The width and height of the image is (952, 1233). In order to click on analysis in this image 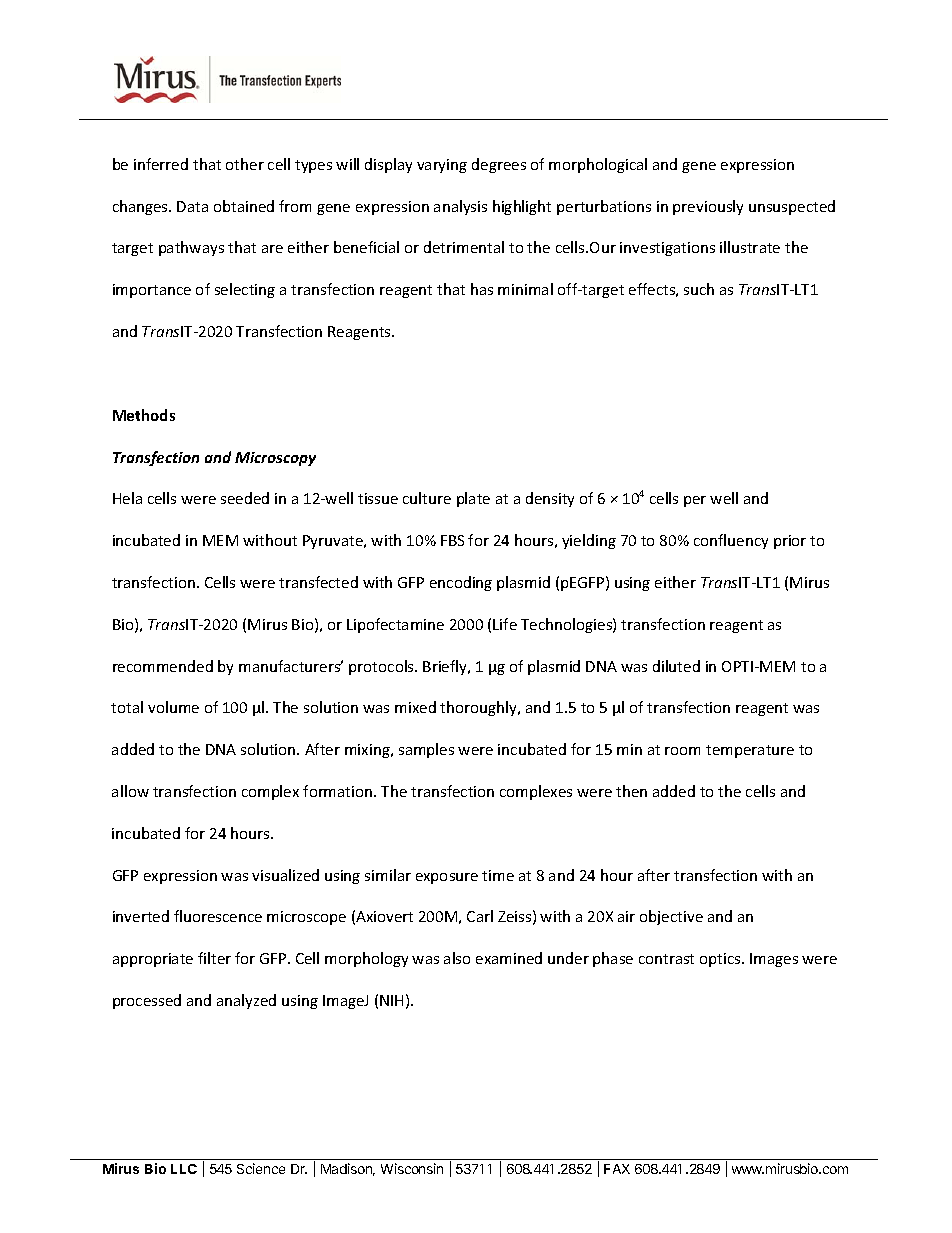, I will do `click(460, 207)`.
